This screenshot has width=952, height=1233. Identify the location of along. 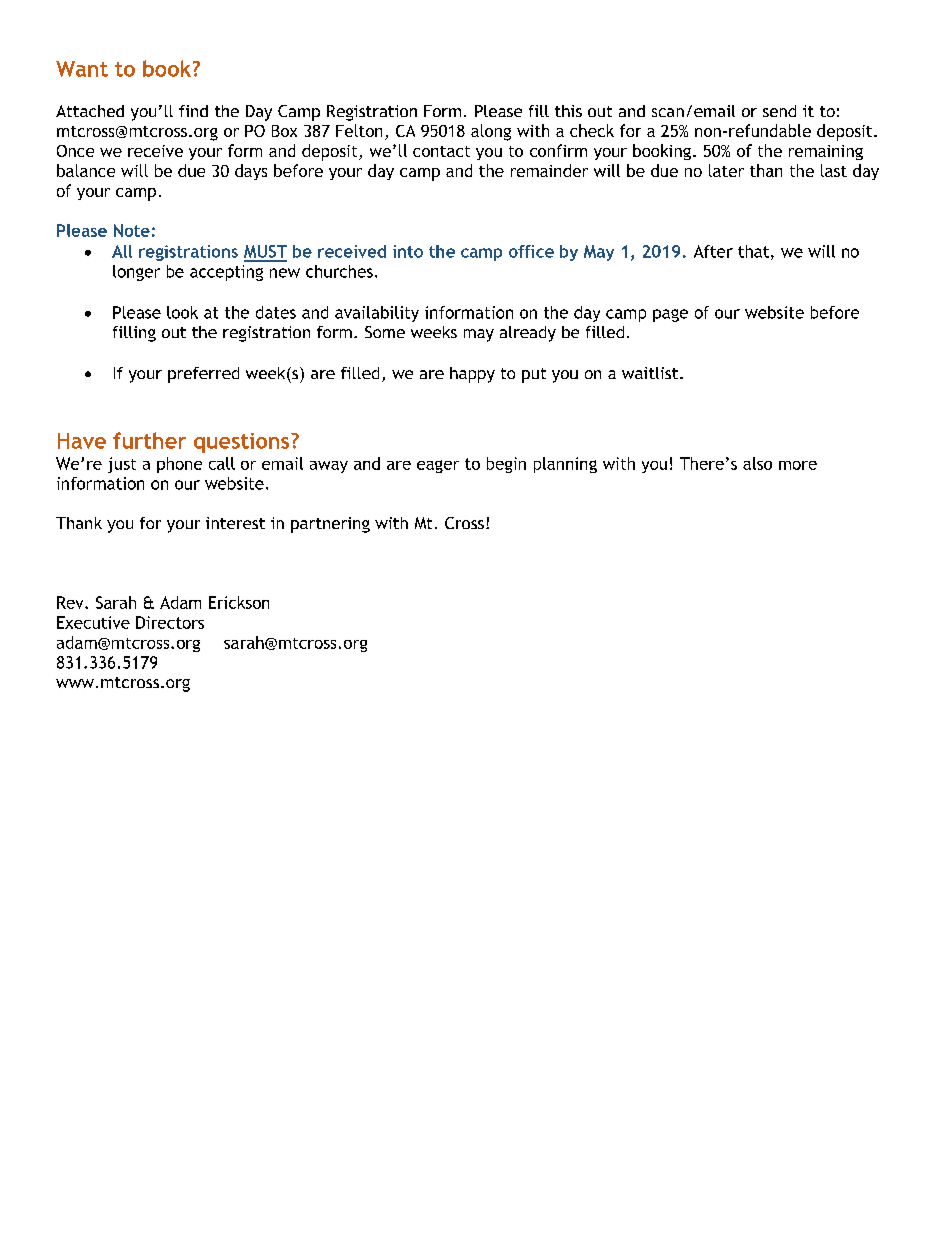
(491, 132).
